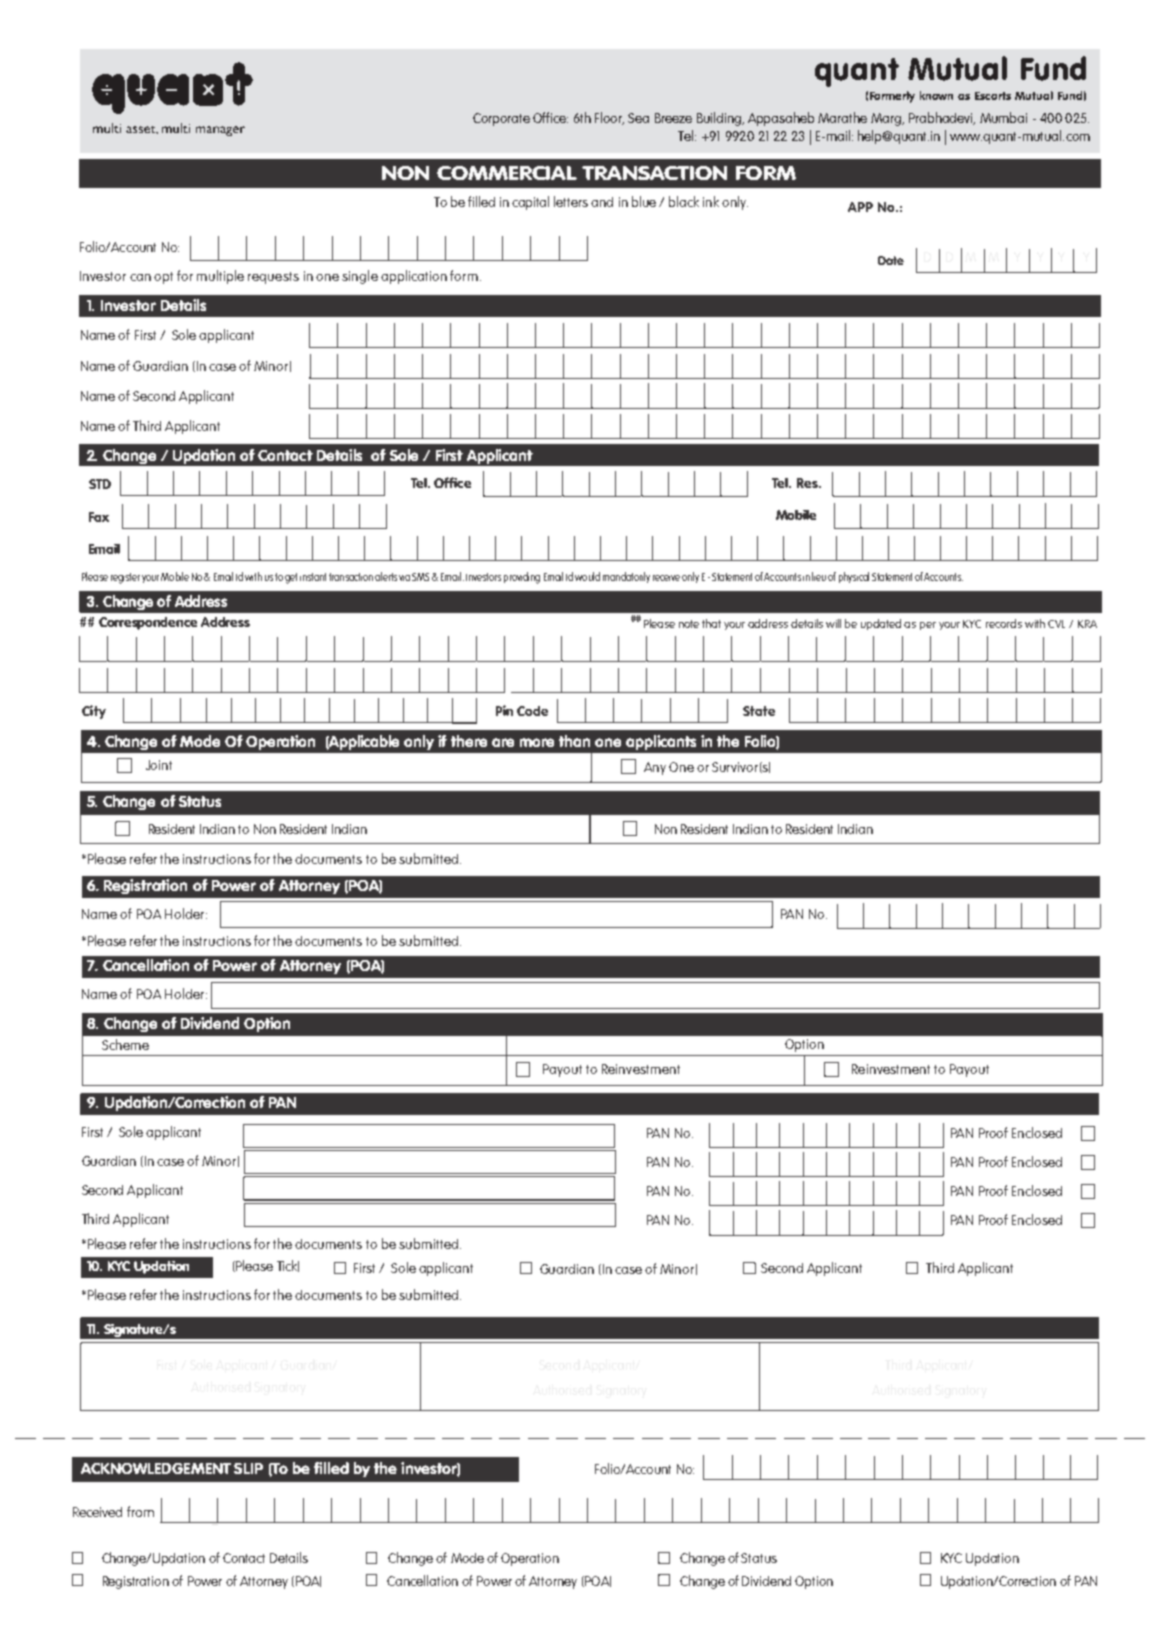  Describe the element at coordinates (501, 119) in the page. I see `Corporate` at that location.
